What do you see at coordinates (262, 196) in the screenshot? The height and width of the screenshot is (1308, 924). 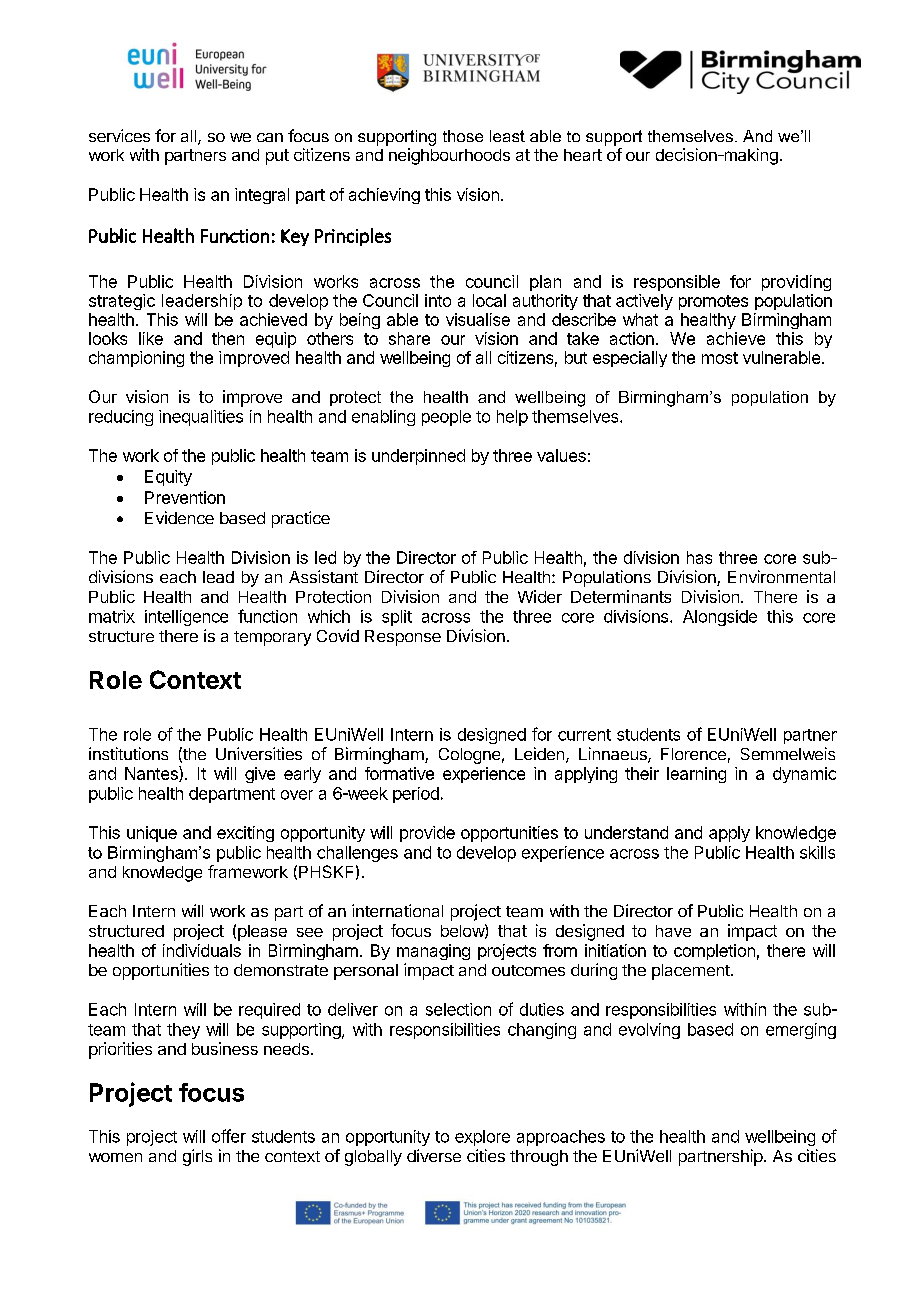 I see `integral` at bounding box center [262, 196].
